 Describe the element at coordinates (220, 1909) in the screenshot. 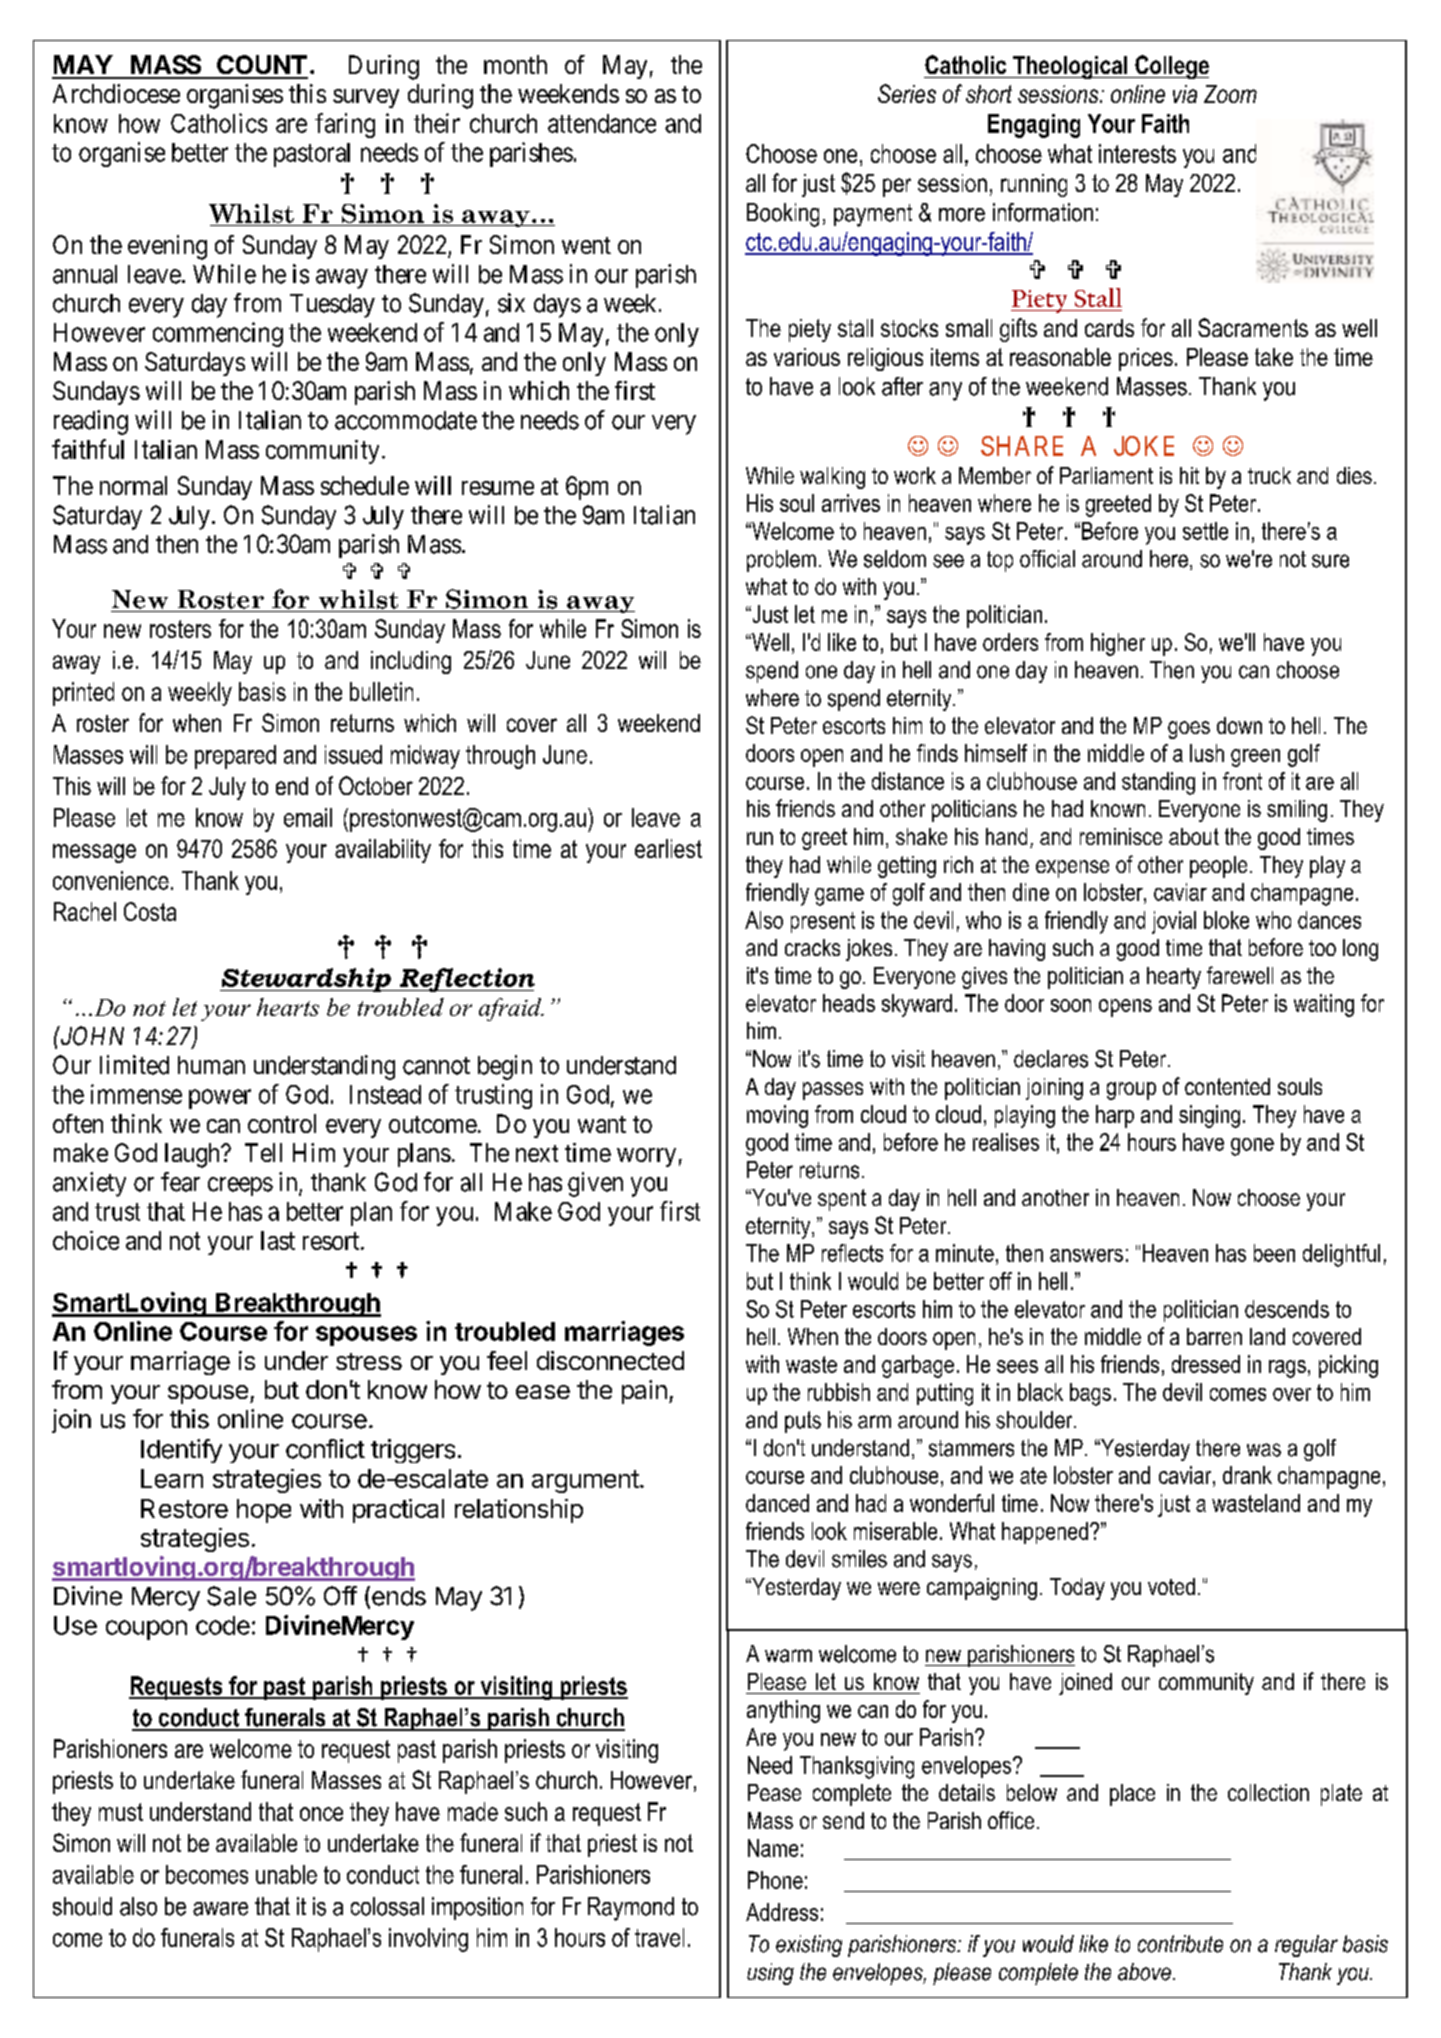

I see `aware` at that location.
